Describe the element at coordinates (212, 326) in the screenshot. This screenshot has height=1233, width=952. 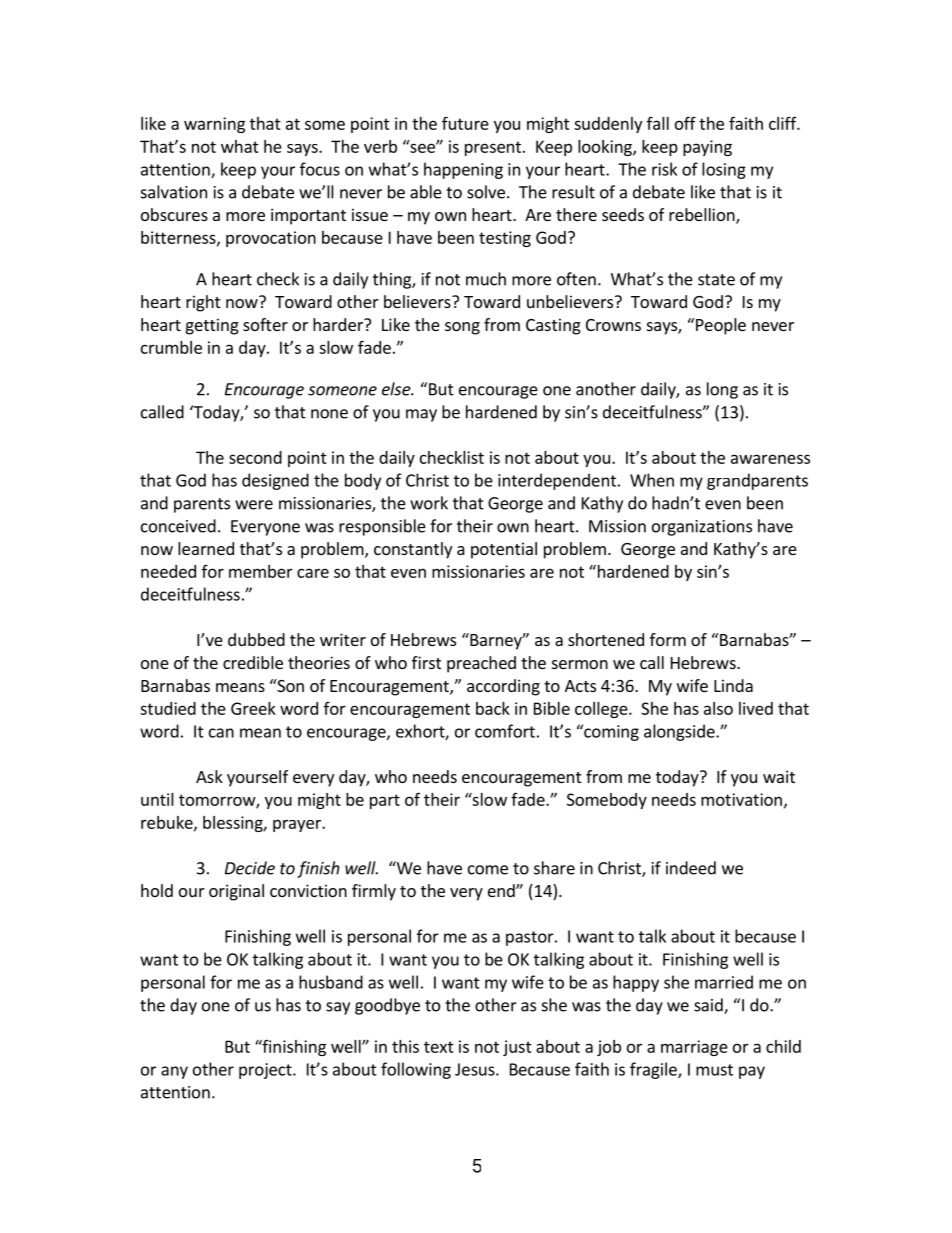
I see `getting` at that location.
